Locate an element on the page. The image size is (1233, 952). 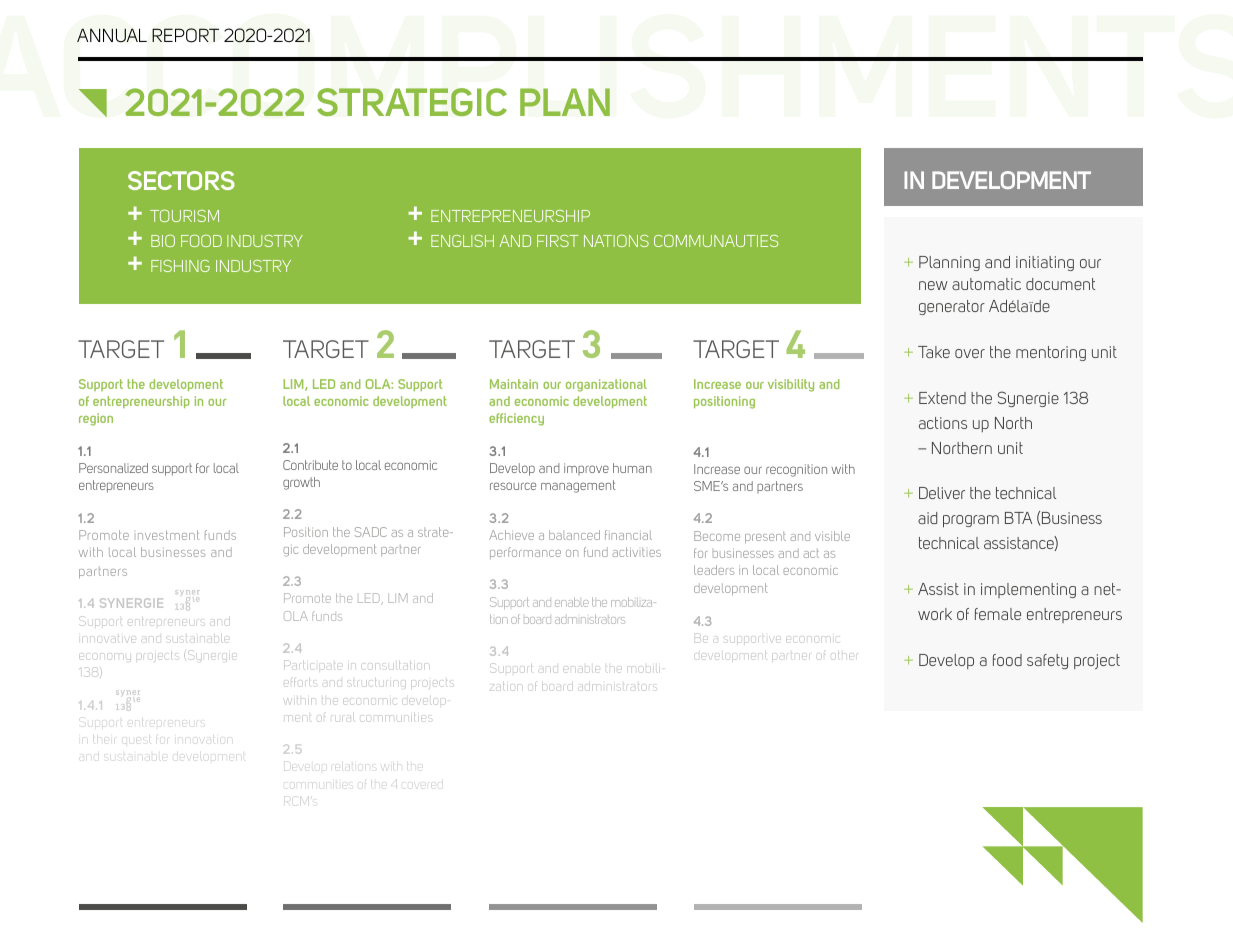
automatic is located at coordinates (986, 284).
